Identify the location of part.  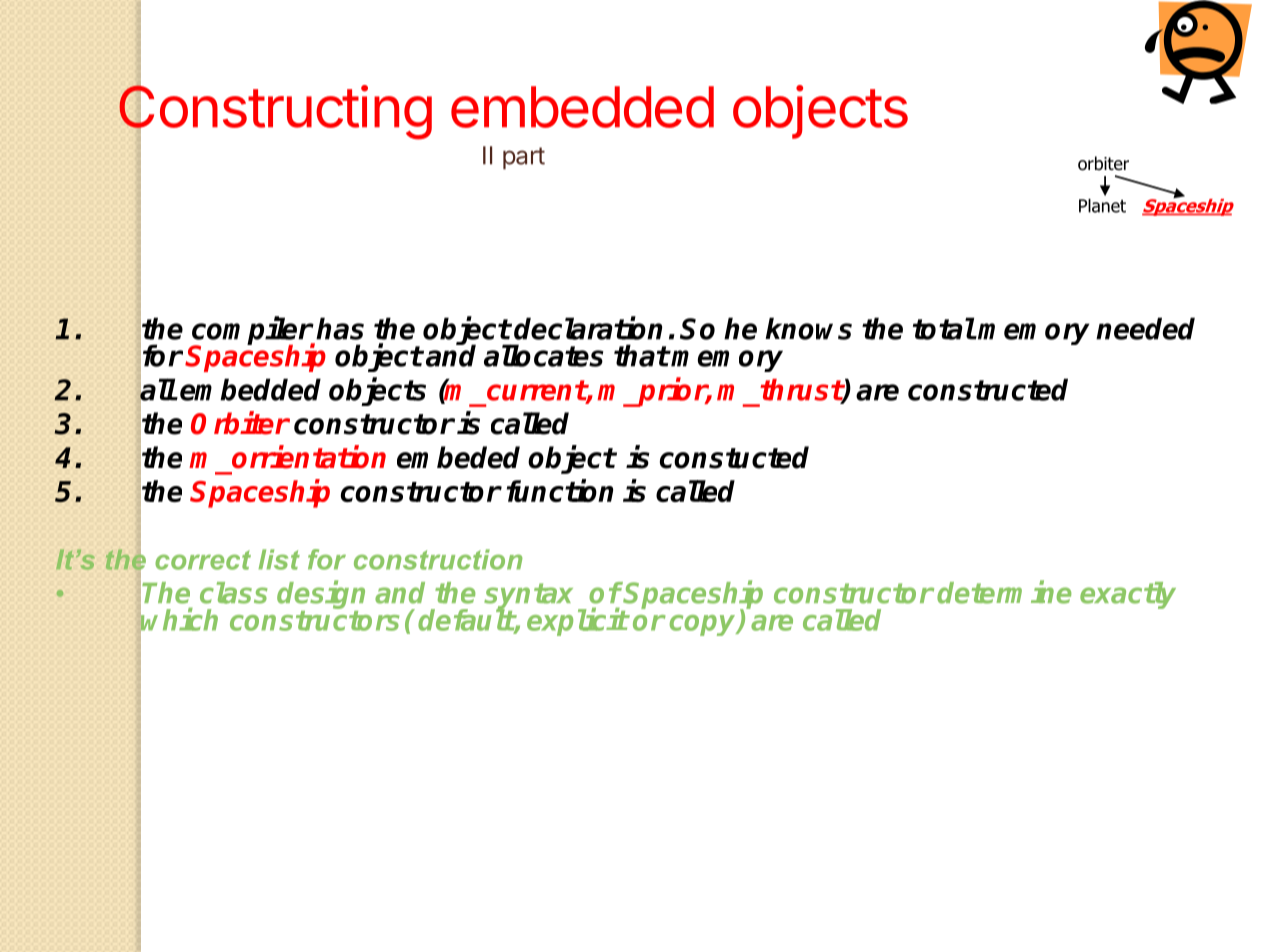
(524, 158).
